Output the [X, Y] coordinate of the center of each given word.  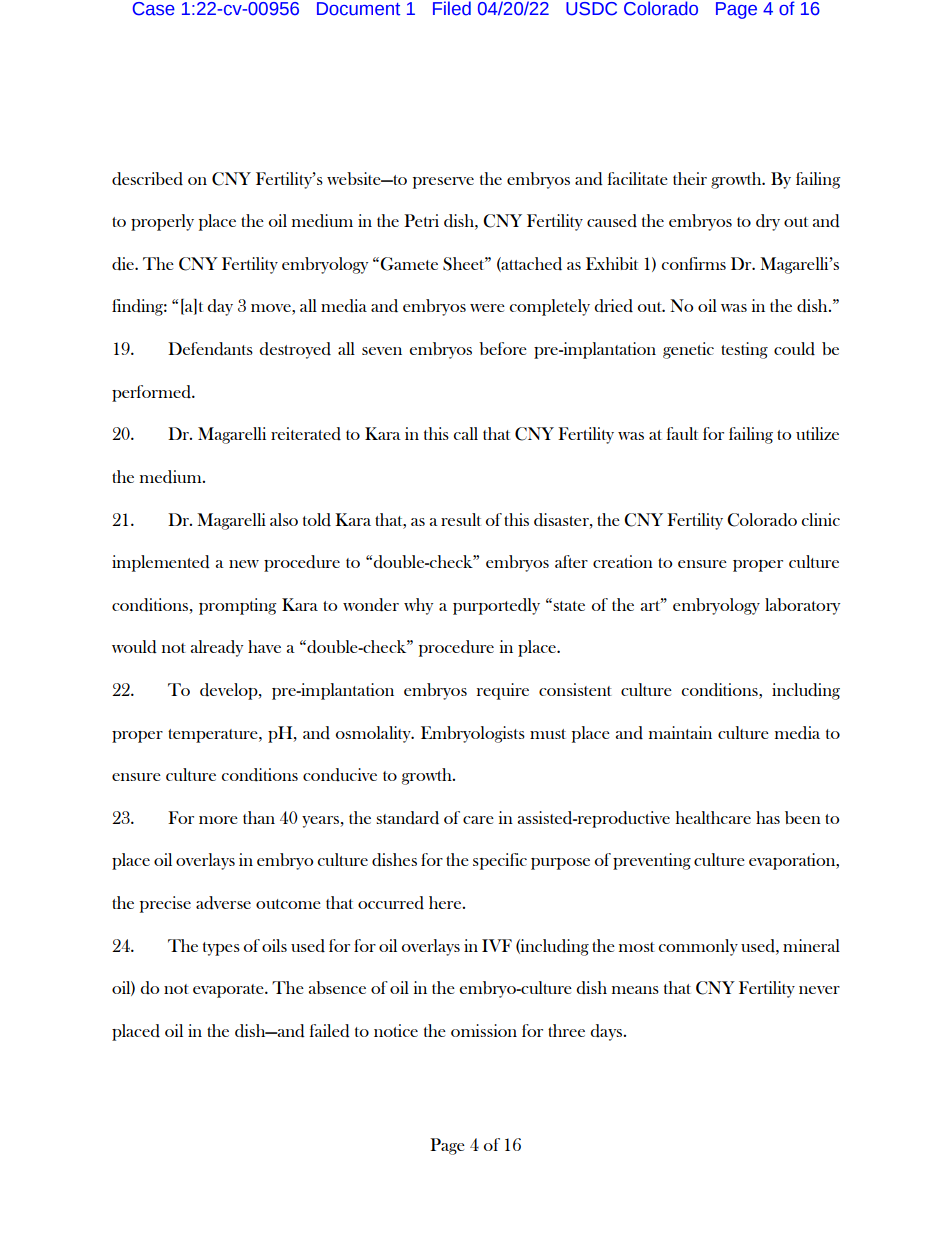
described [147, 179]
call [465, 433]
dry [768, 222]
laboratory [802, 606]
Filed [452, 8]
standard [407, 818]
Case [154, 9]
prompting [237, 606]
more [218, 820]
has [768, 817]
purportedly [496, 606]
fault [682, 433]
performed [152, 393]
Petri [421, 220]
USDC [591, 9]
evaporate [229, 991]
